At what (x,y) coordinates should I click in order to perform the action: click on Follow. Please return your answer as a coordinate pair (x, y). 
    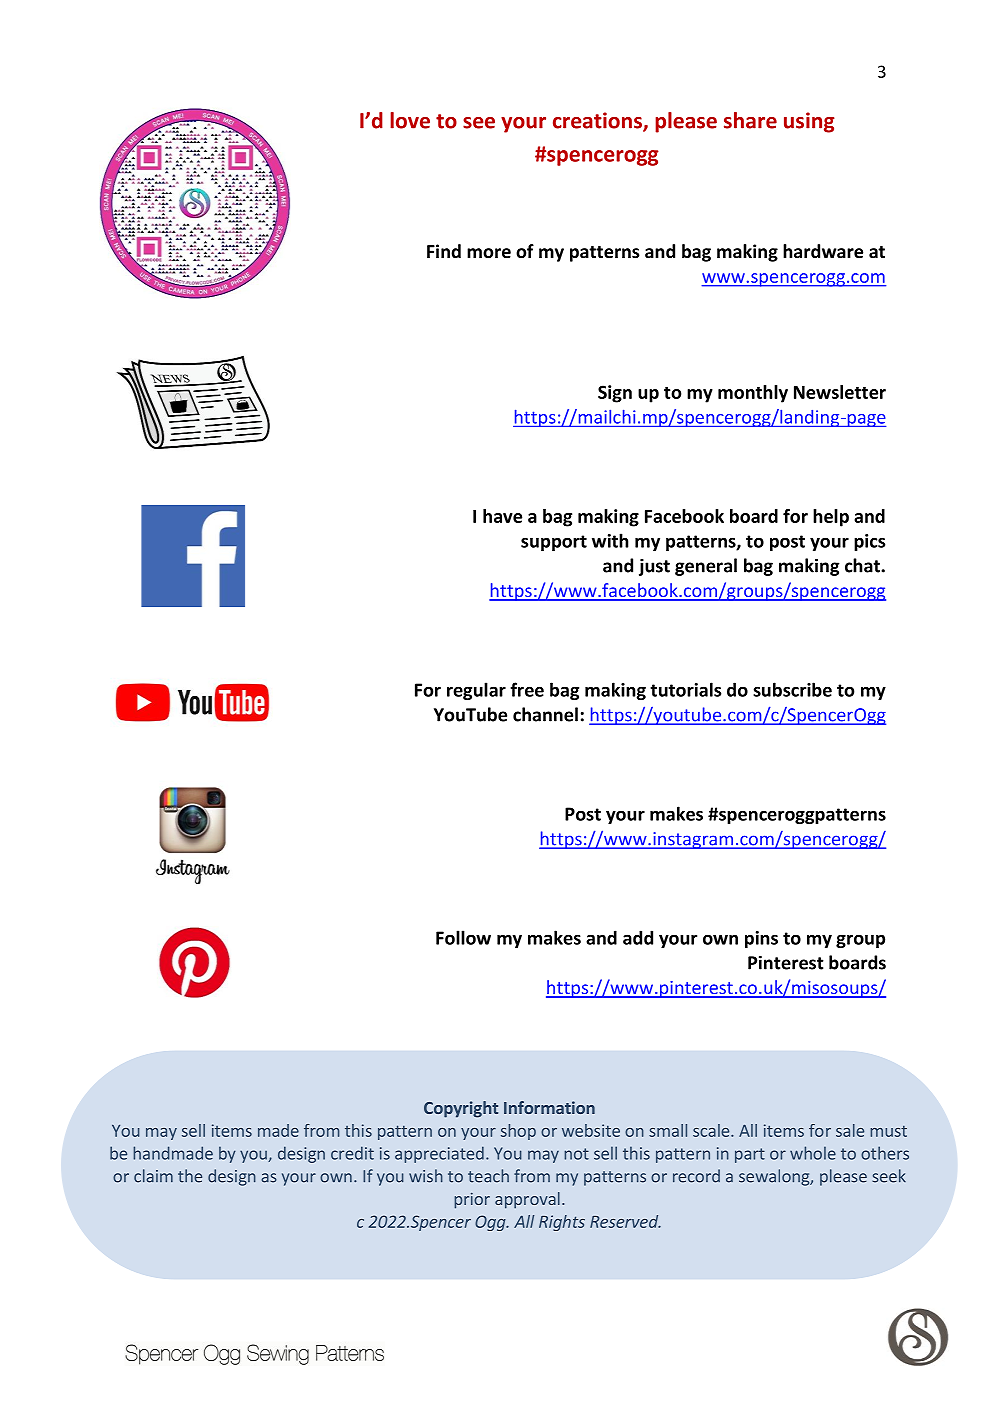
    Looking at the image, I should click on (463, 937).
